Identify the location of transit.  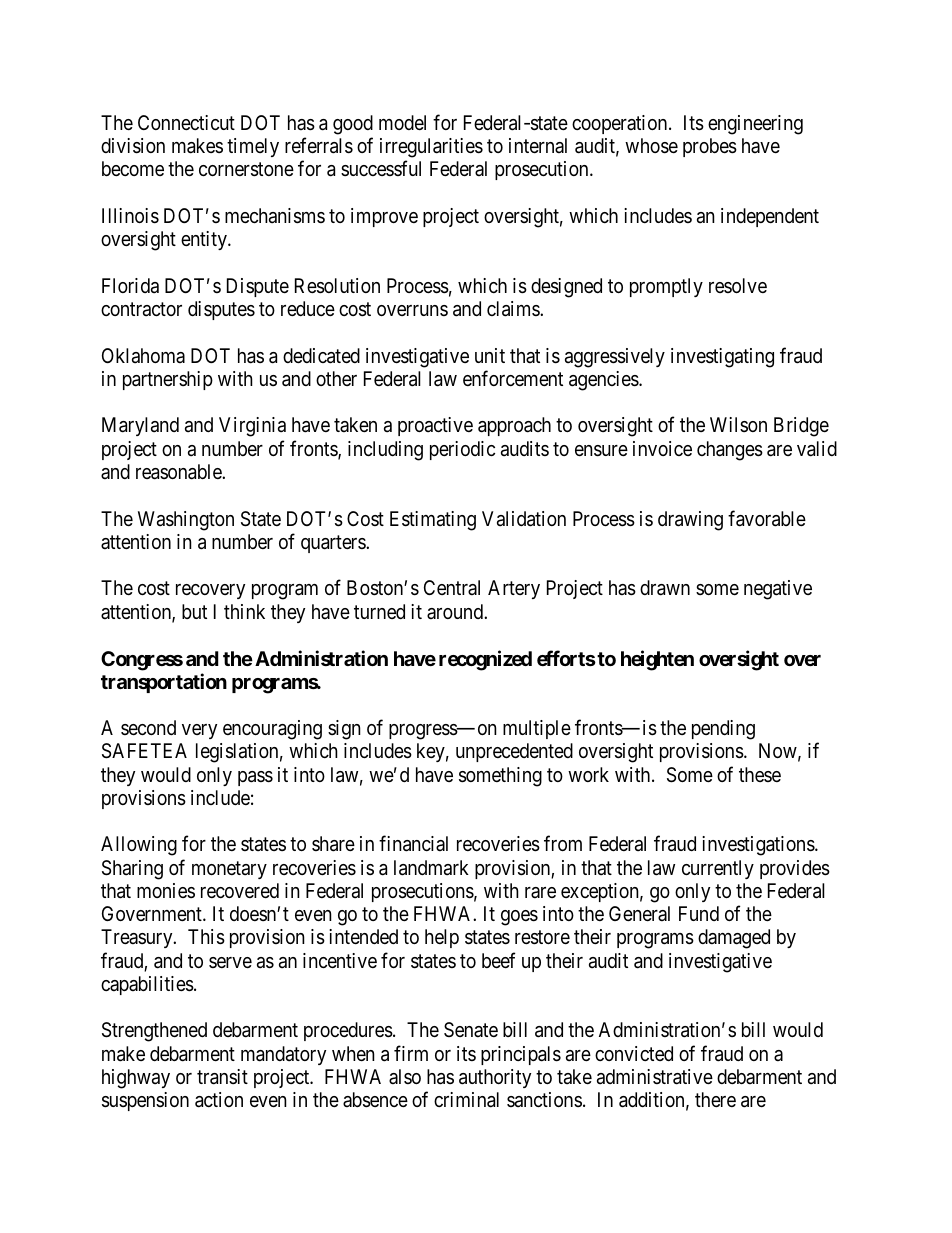
(222, 1077).
